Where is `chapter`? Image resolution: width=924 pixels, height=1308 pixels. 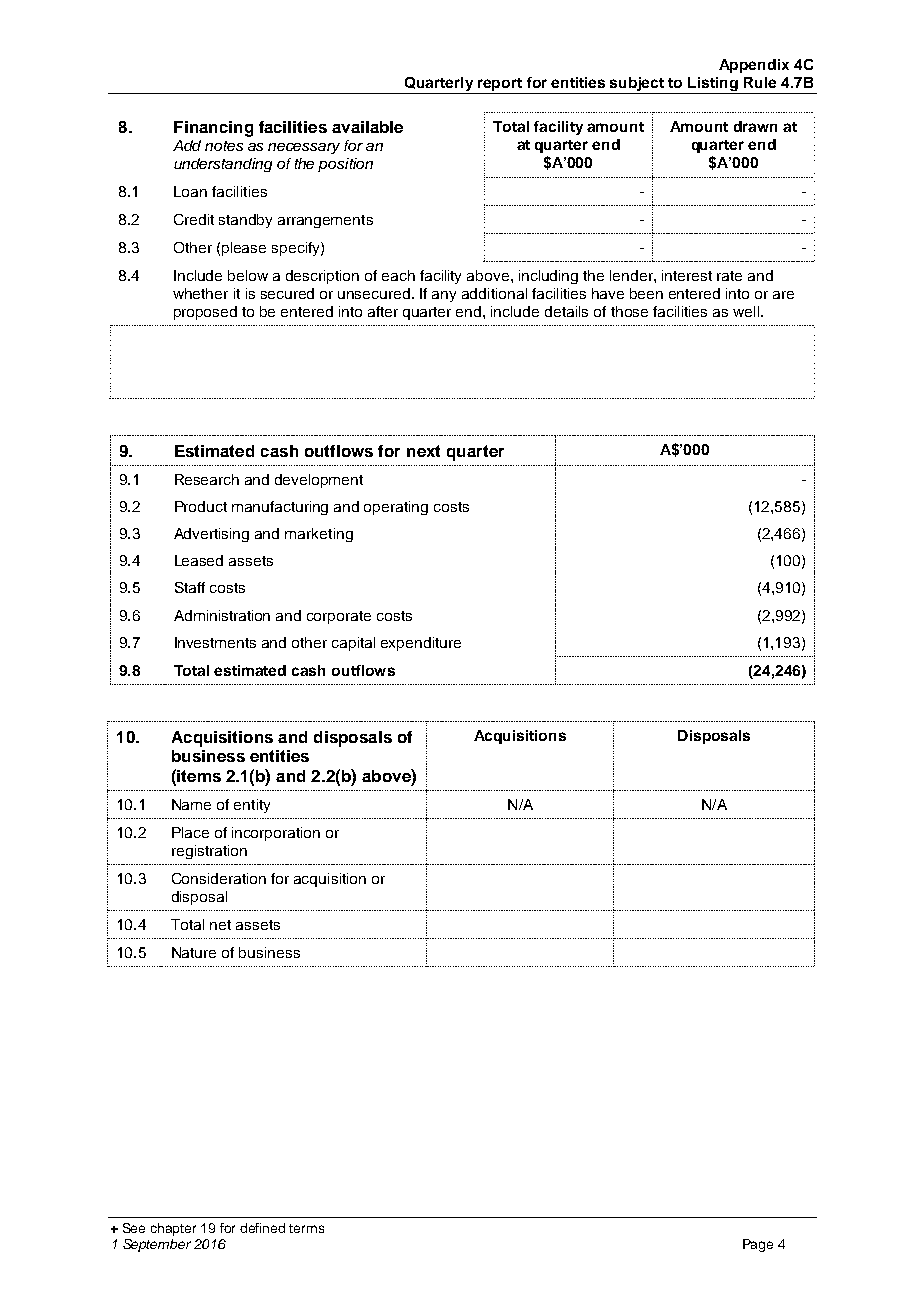
chapter is located at coordinates (173, 1229).
